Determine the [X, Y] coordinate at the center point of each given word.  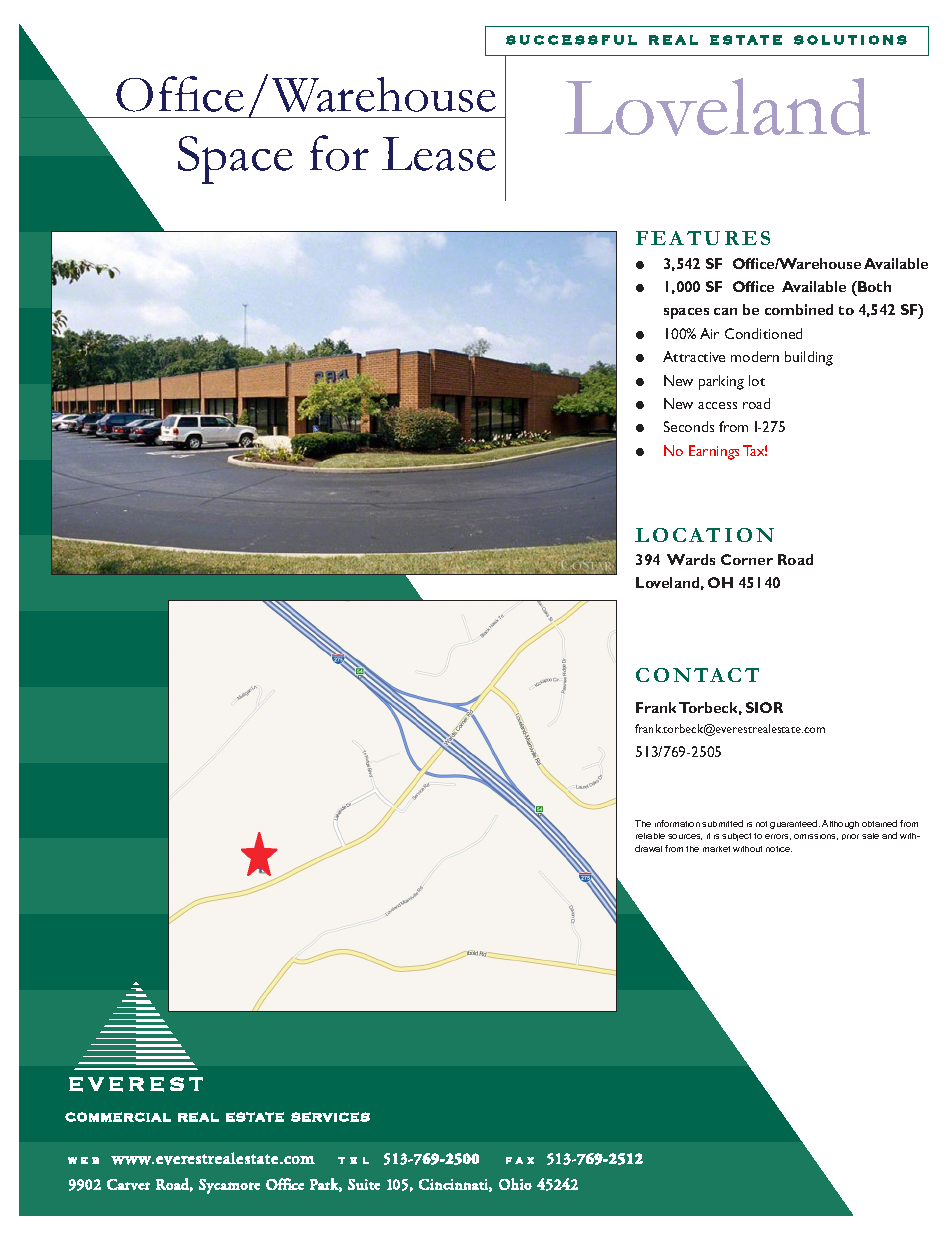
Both [873, 286]
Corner [747, 559]
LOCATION [704, 535]
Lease [439, 154]
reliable [650, 836]
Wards [691, 559]
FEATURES [703, 238]
